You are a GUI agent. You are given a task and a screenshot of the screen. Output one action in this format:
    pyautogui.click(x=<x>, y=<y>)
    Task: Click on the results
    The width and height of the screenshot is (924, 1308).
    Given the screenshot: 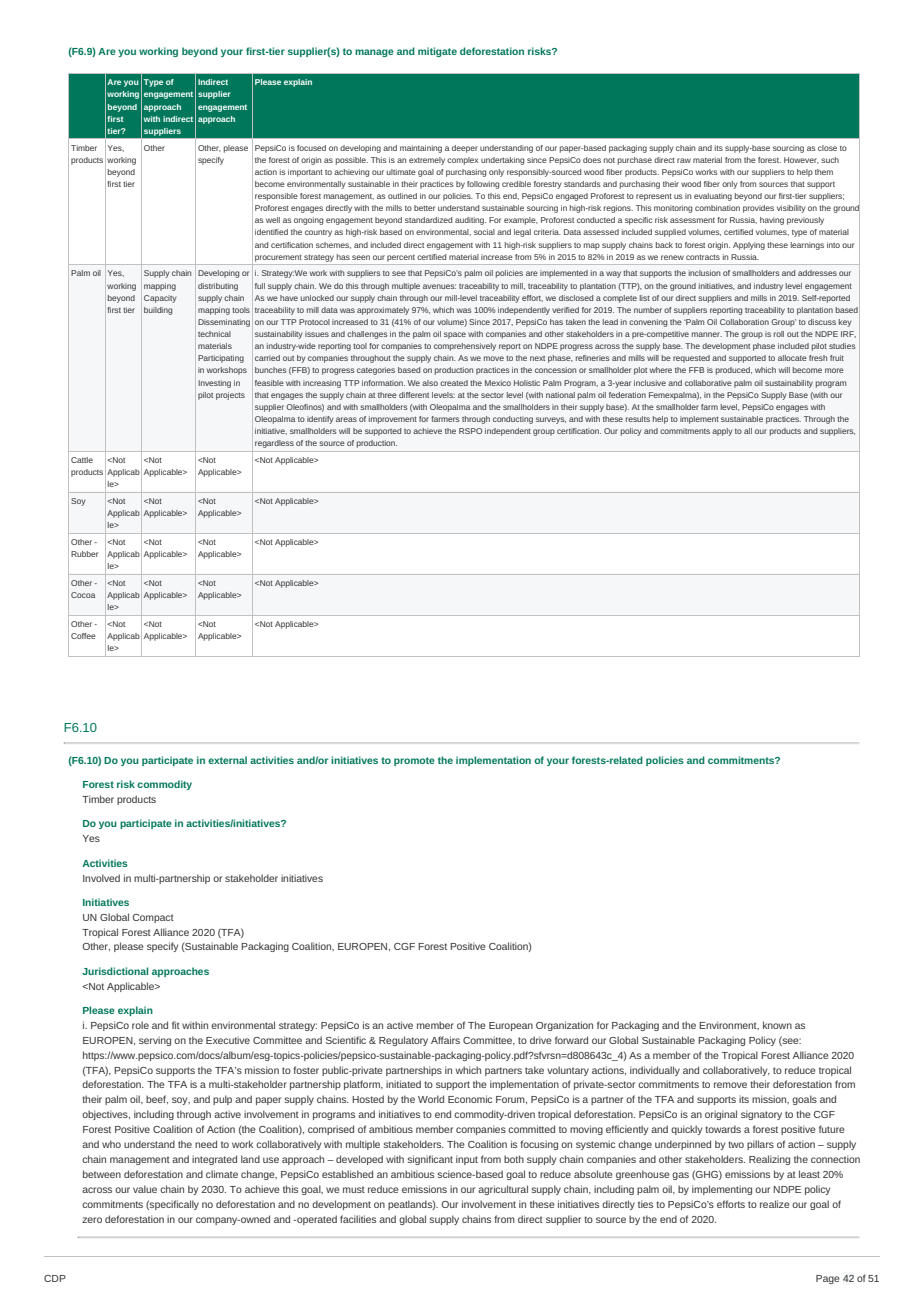 What is the action you would take?
    pyautogui.click(x=638, y=419)
